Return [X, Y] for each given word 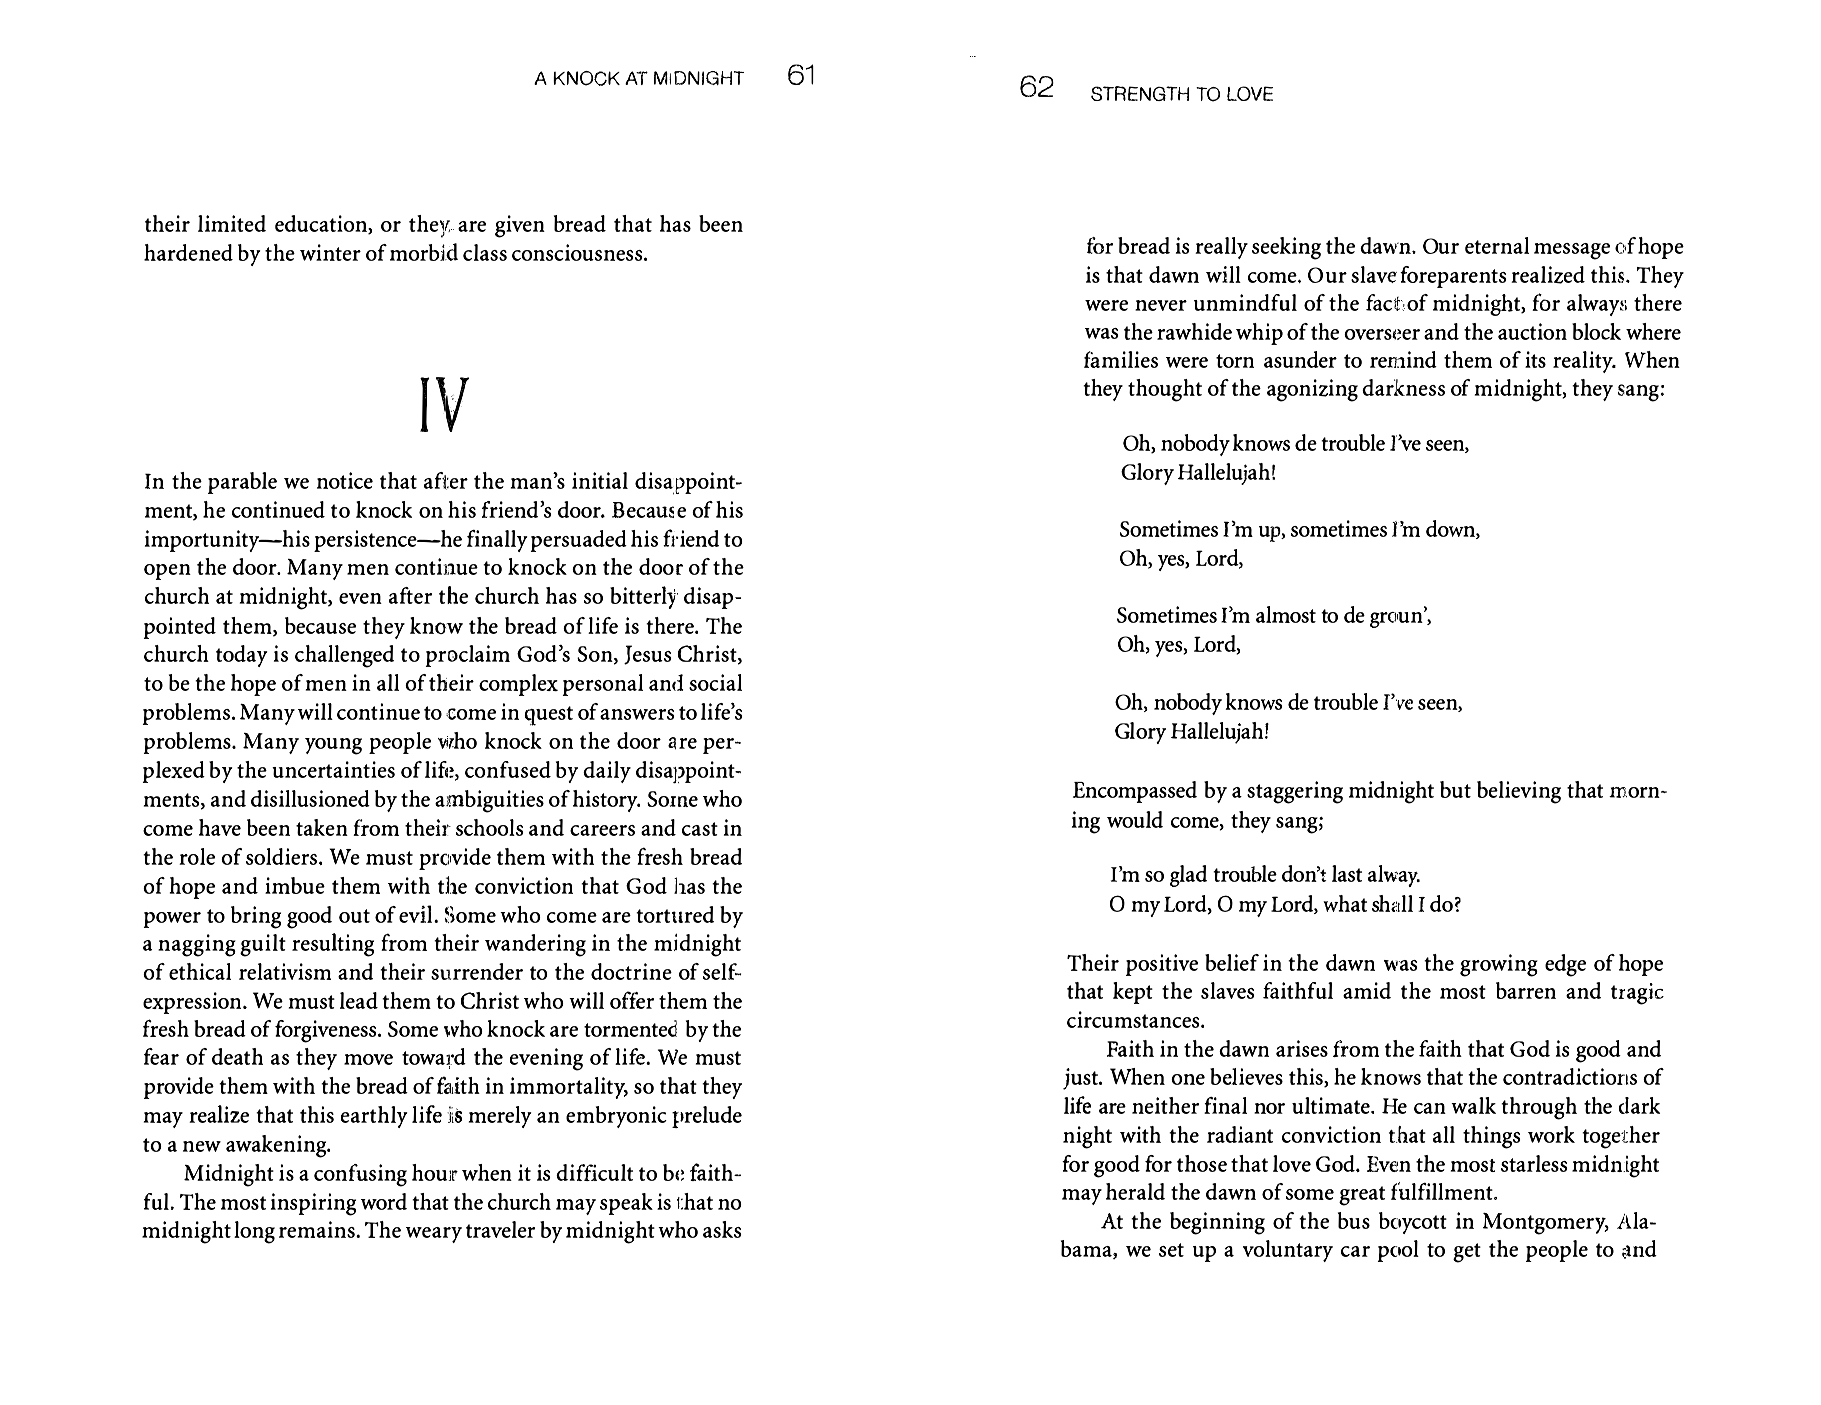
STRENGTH [1140, 93]
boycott [1413, 1223]
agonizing [1312, 390]
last [1347, 873]
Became [649, 510]
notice [345, 480]
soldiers [283, 856]
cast [700, 829]
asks [722, 1229]
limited [232, 223]
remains [318, 1229]
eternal [1497, 245]
